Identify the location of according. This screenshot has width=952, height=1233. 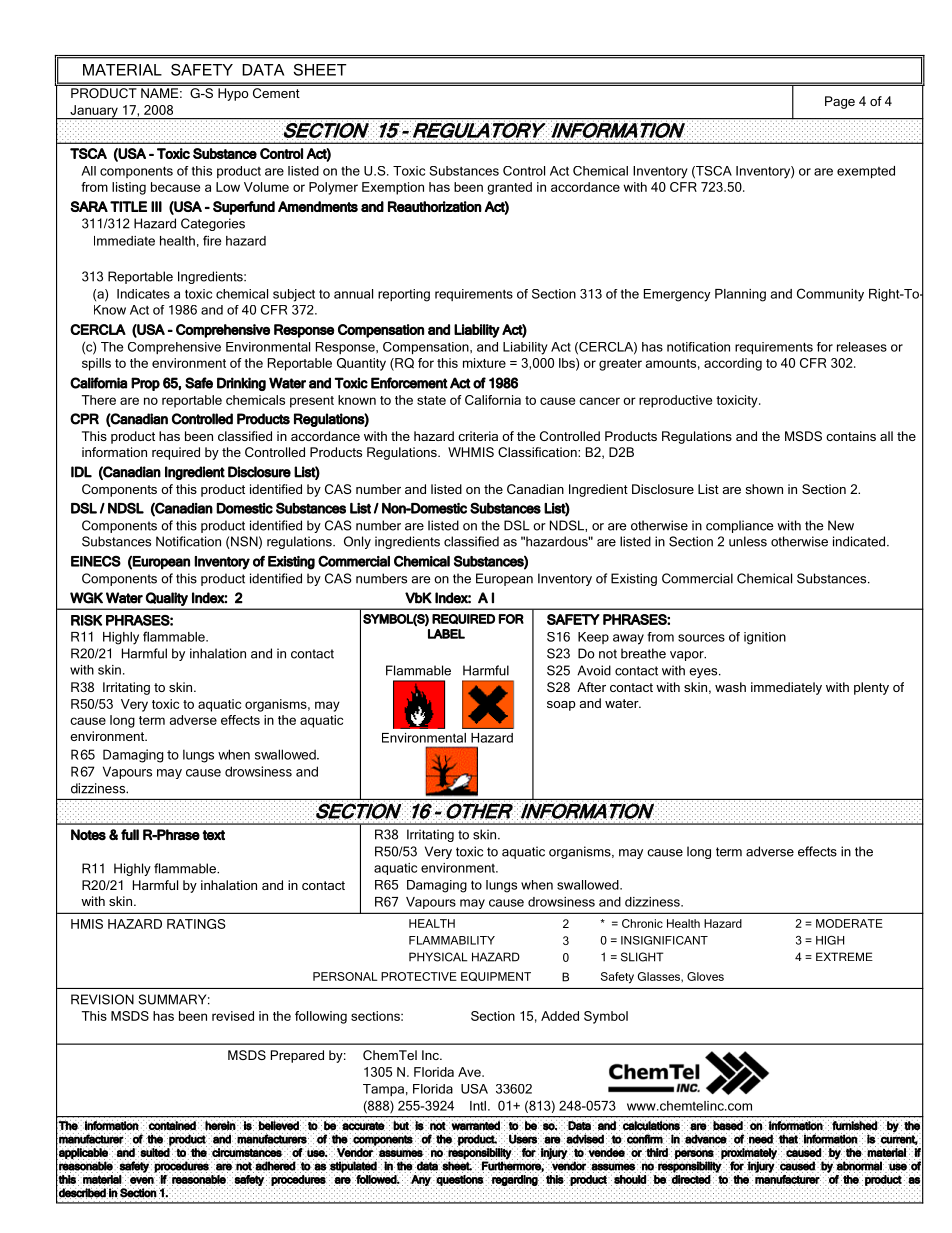
(733, 364).
